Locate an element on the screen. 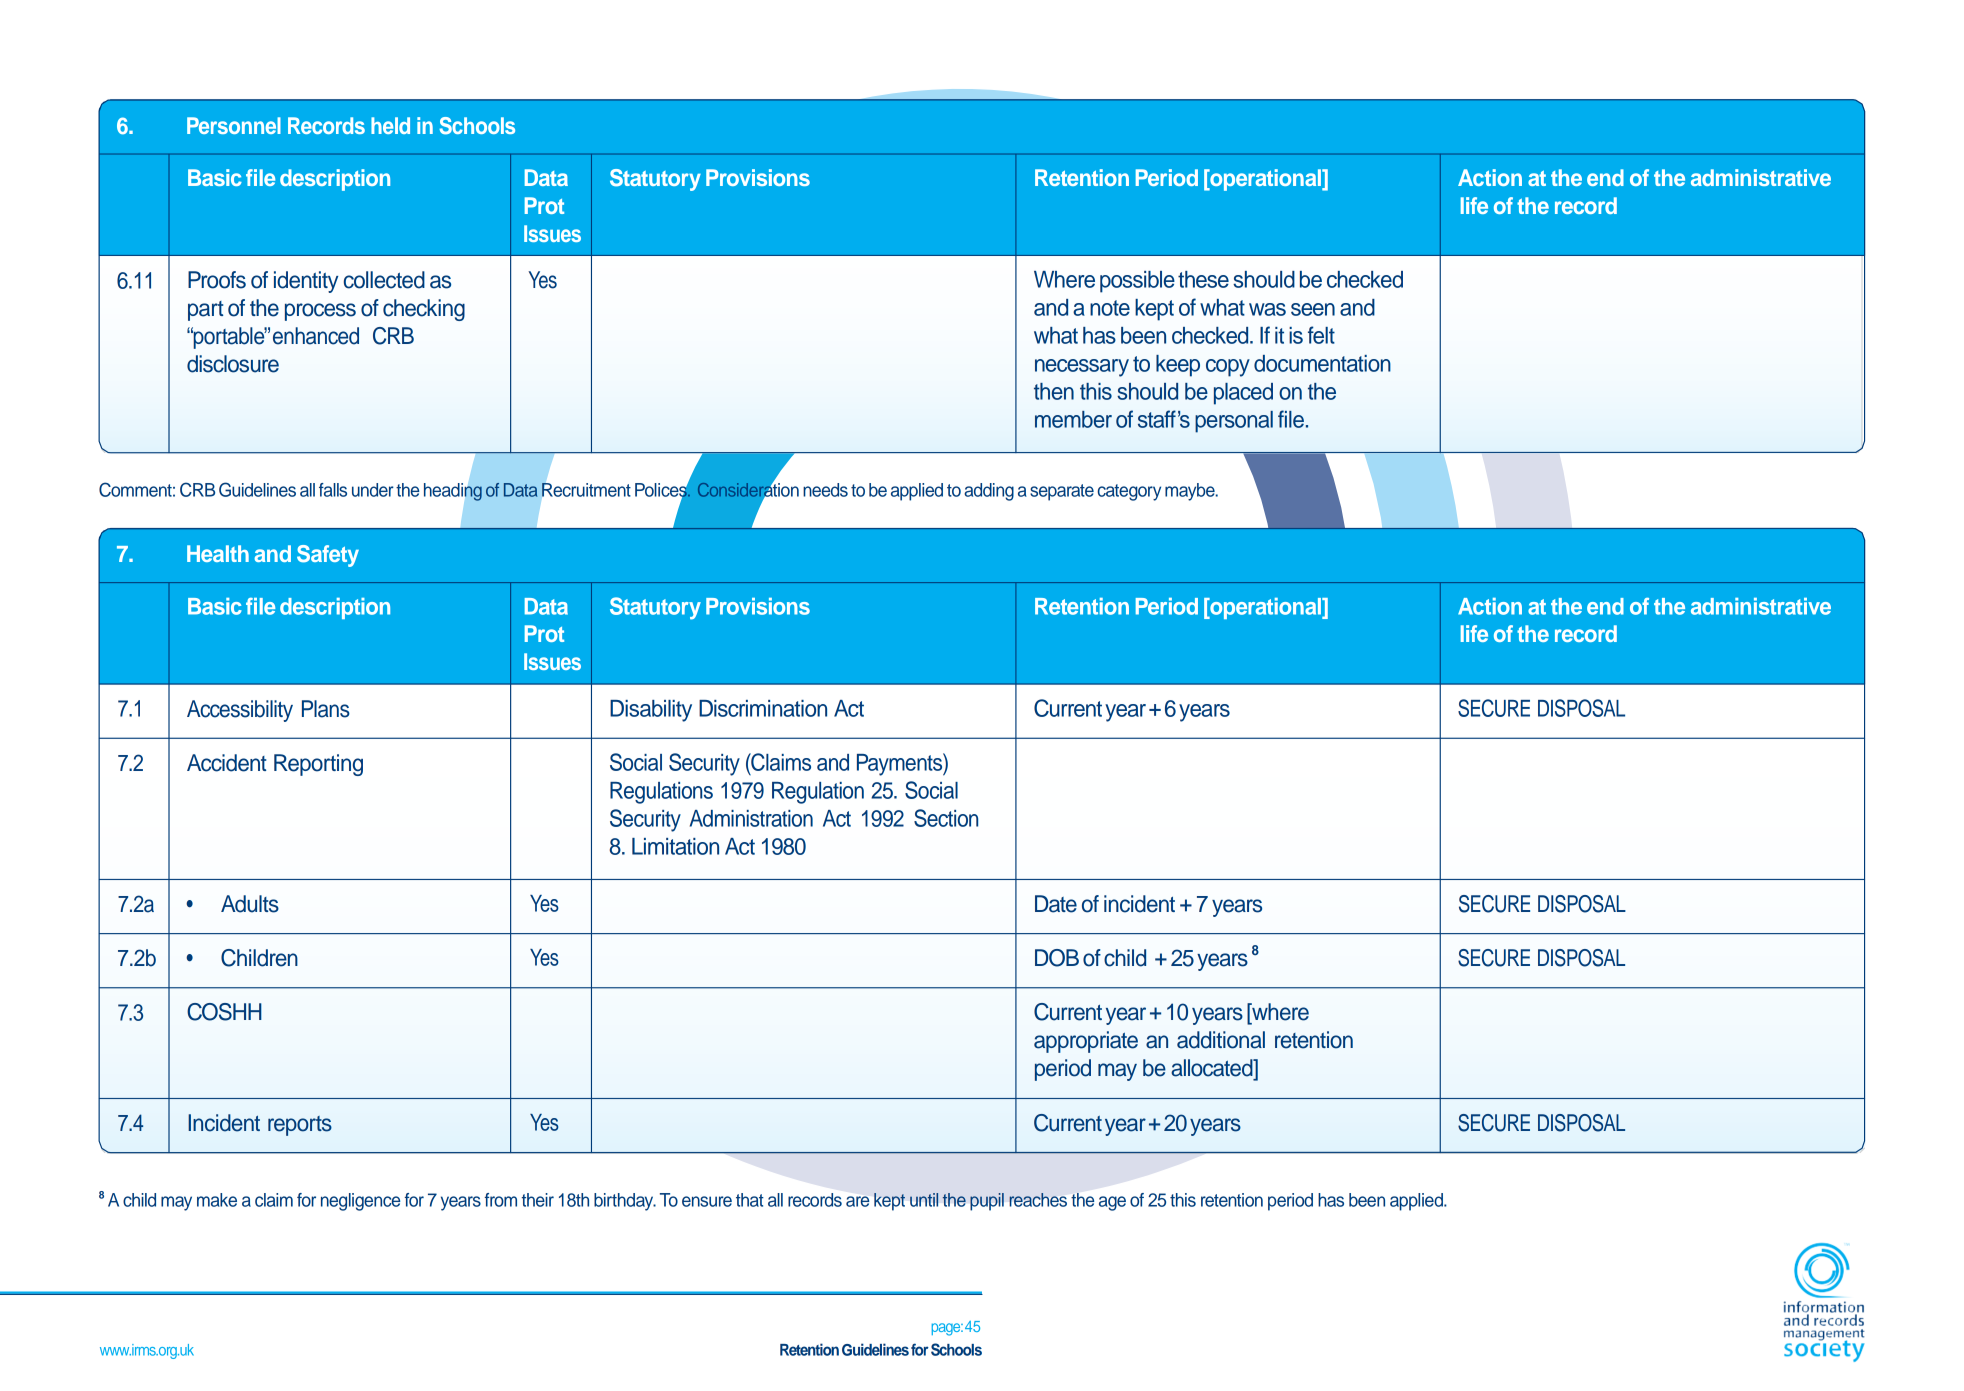 The width and height of the screenshot is (1964, 1391). needs is located at coordinates (825, 490).
